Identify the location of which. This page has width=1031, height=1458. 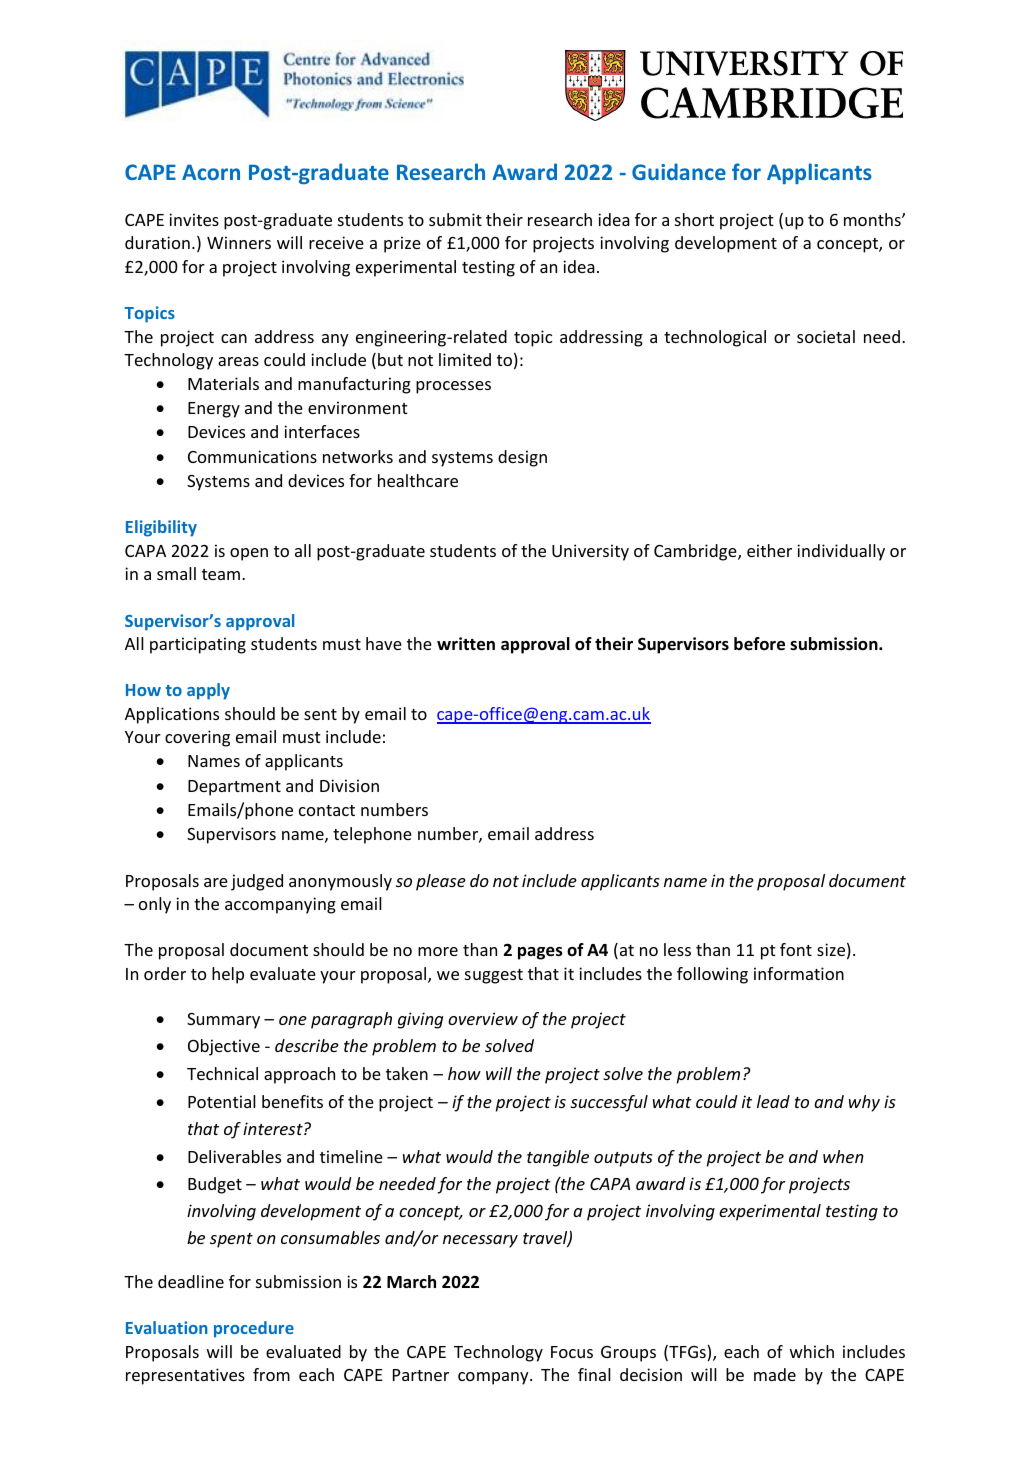
(812, 1351).
